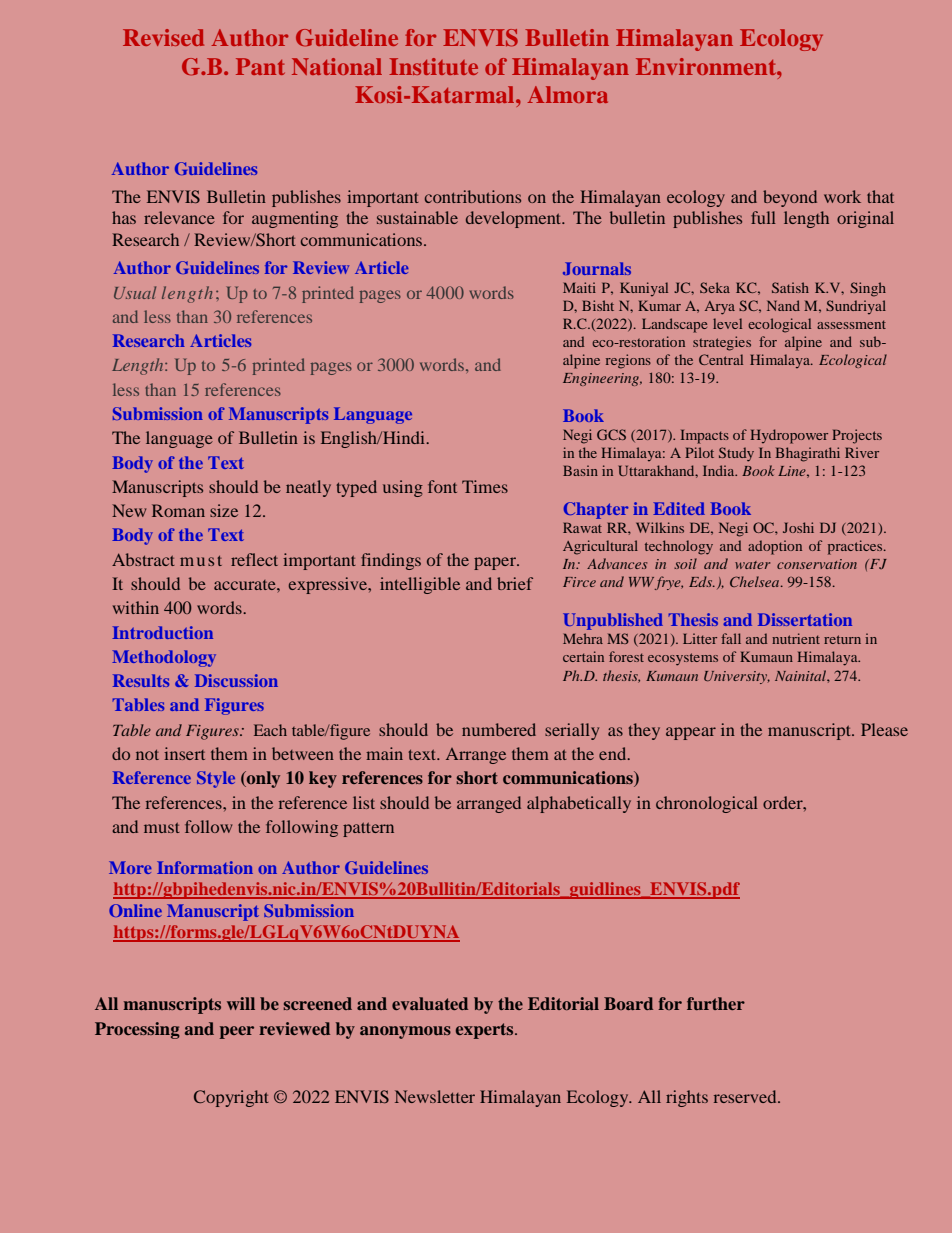 Image resolution: width=952 pixels, height=1233 pixels. I want to click on Times, so click(485, 486).
